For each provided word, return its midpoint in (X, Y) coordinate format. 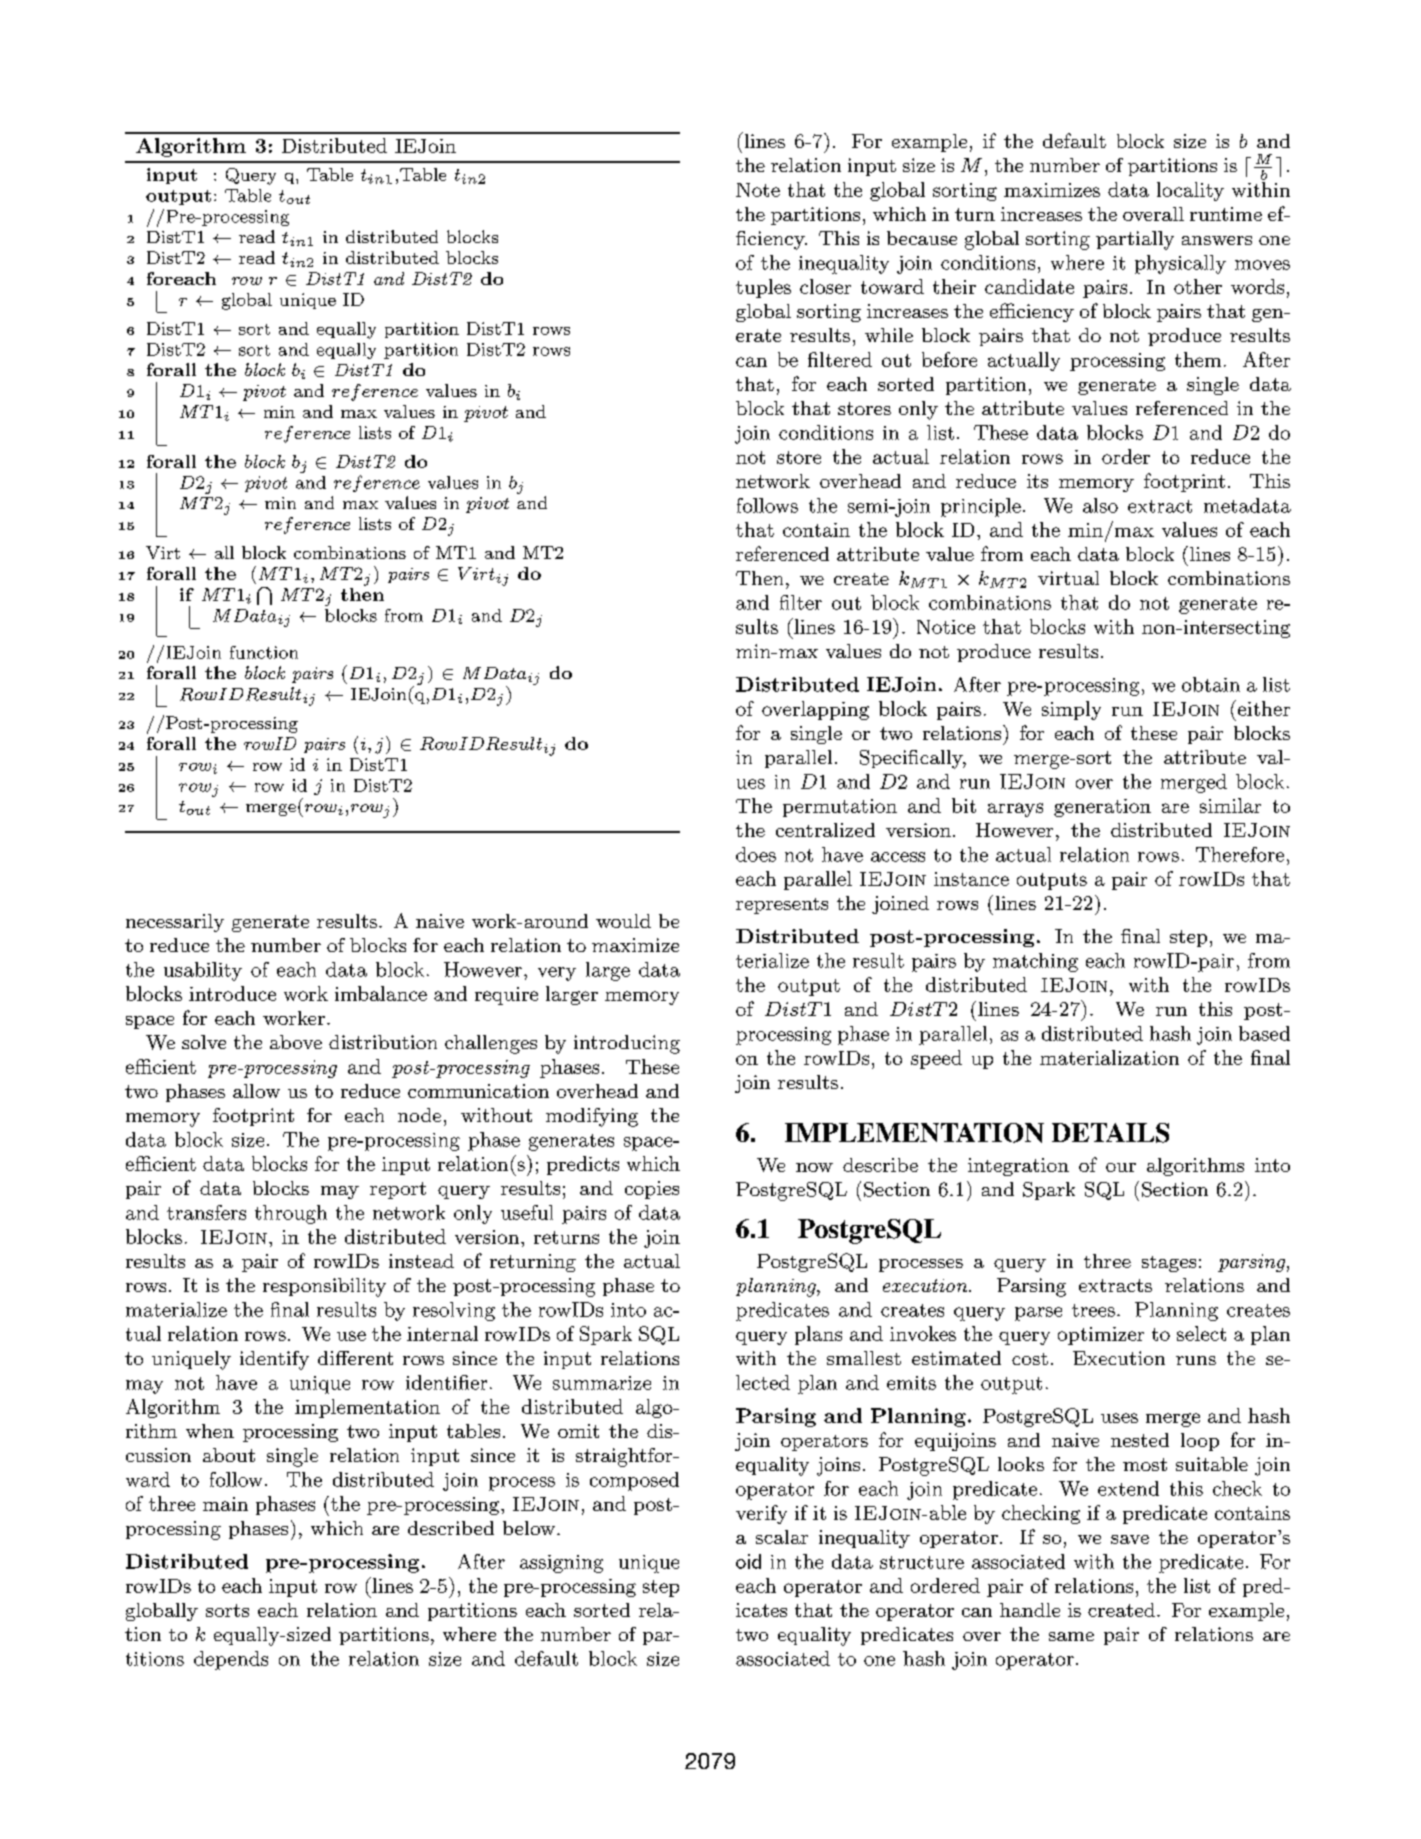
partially (1135, 240)
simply (1071, 710)
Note (758, 190)
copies (652, 1190)
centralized (825, 830)
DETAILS (1110, 1133)
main (225, 1504)
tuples (763, 288)
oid (748, 1561)
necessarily (175, 923)
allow (256, 1091)
